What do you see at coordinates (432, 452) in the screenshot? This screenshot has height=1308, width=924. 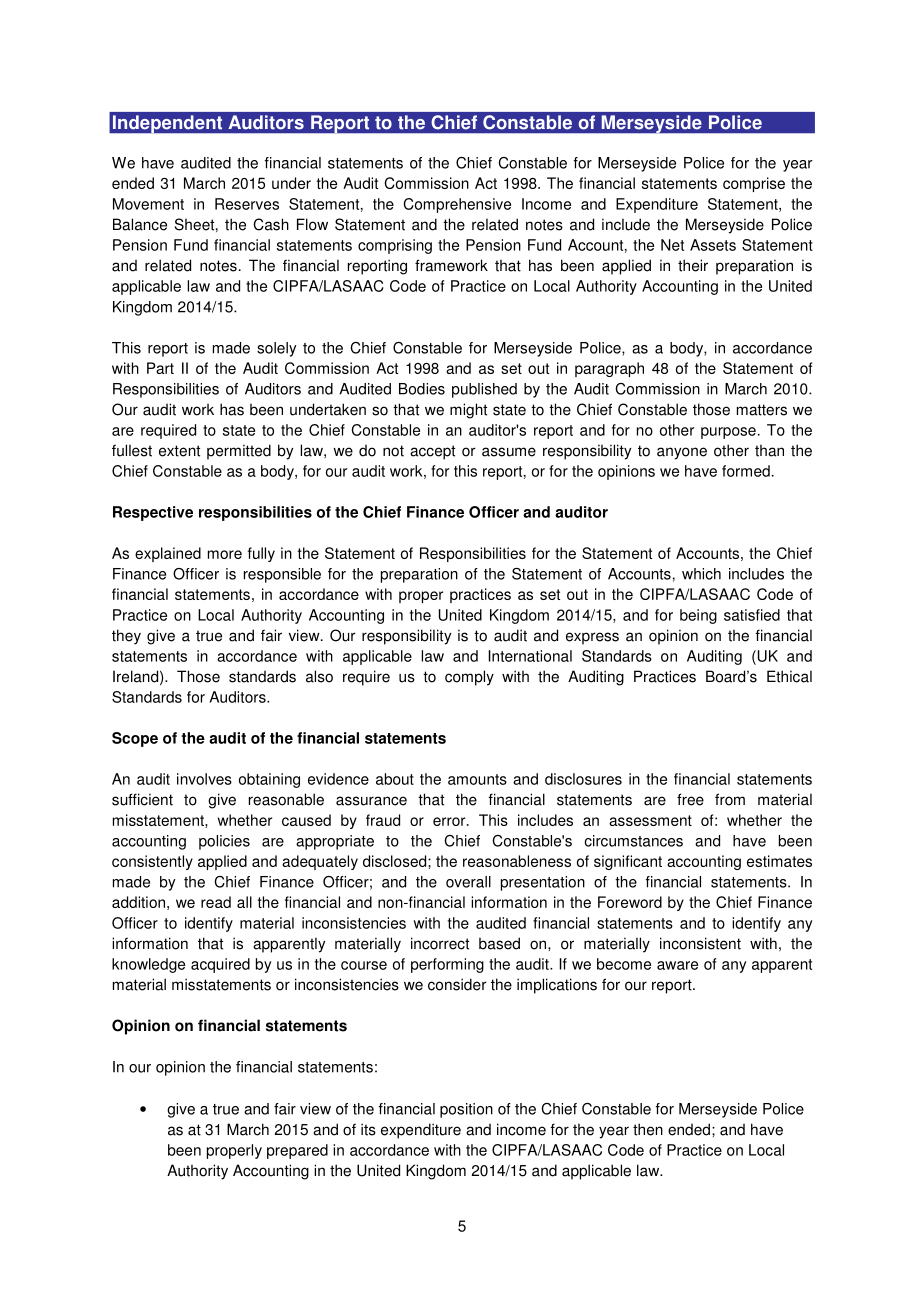 I see `accept` at bounding box center [432, 452].
